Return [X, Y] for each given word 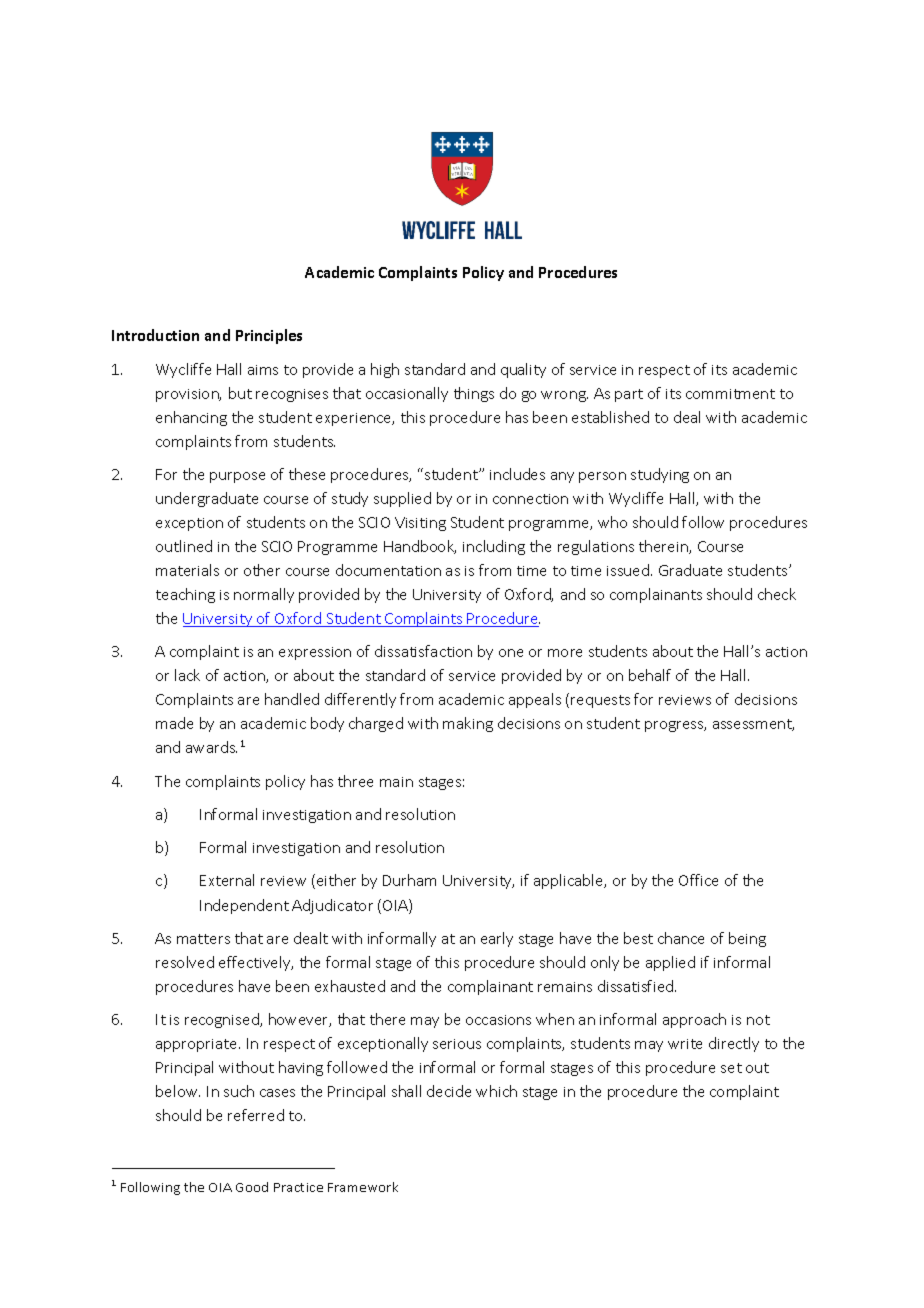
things [474, 394]
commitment [730, 394]
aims [263, 370]
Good [252, 1187]
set [731, 1068]
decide [449, 1091]
